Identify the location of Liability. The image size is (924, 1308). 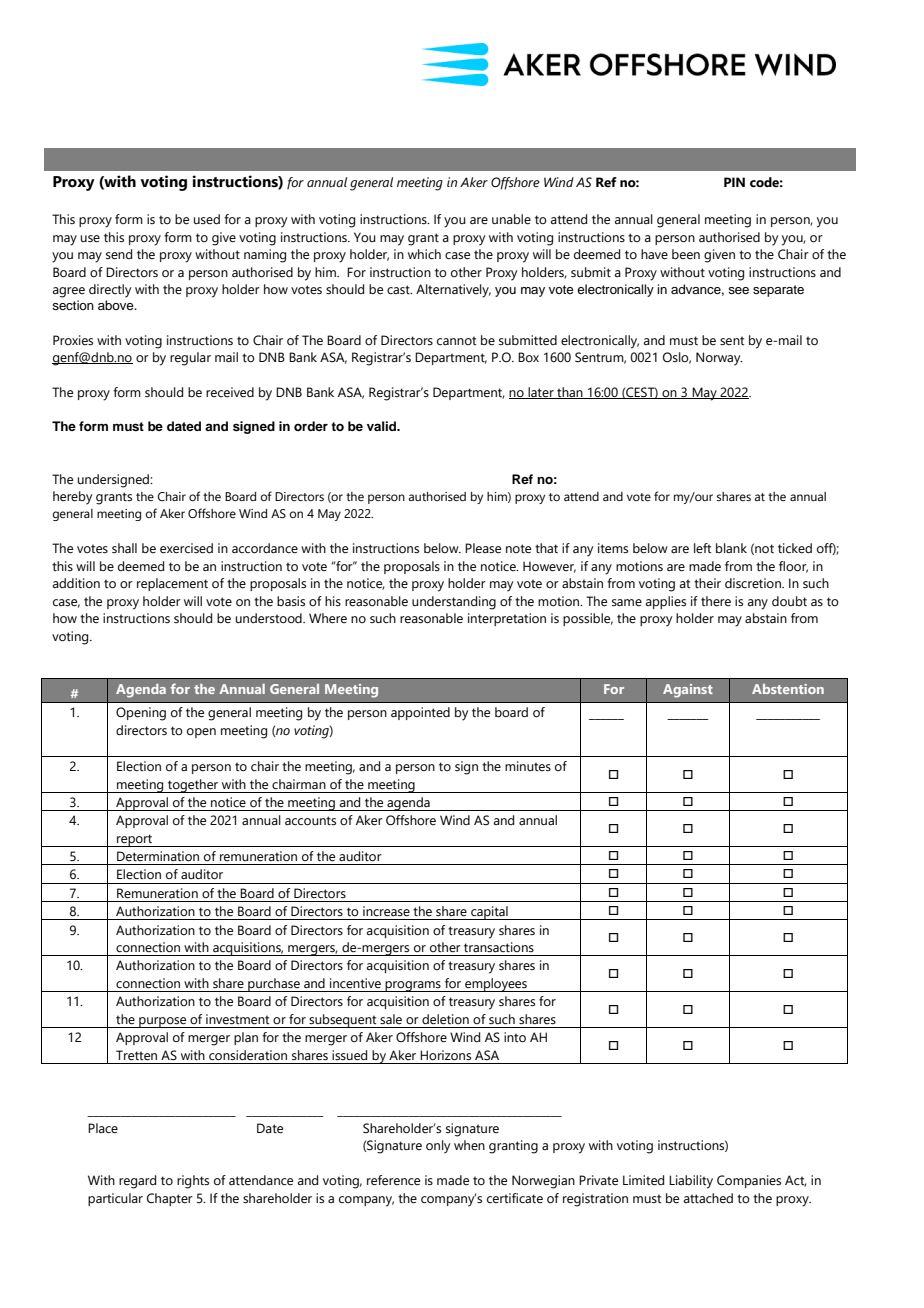
(691, 1182).
